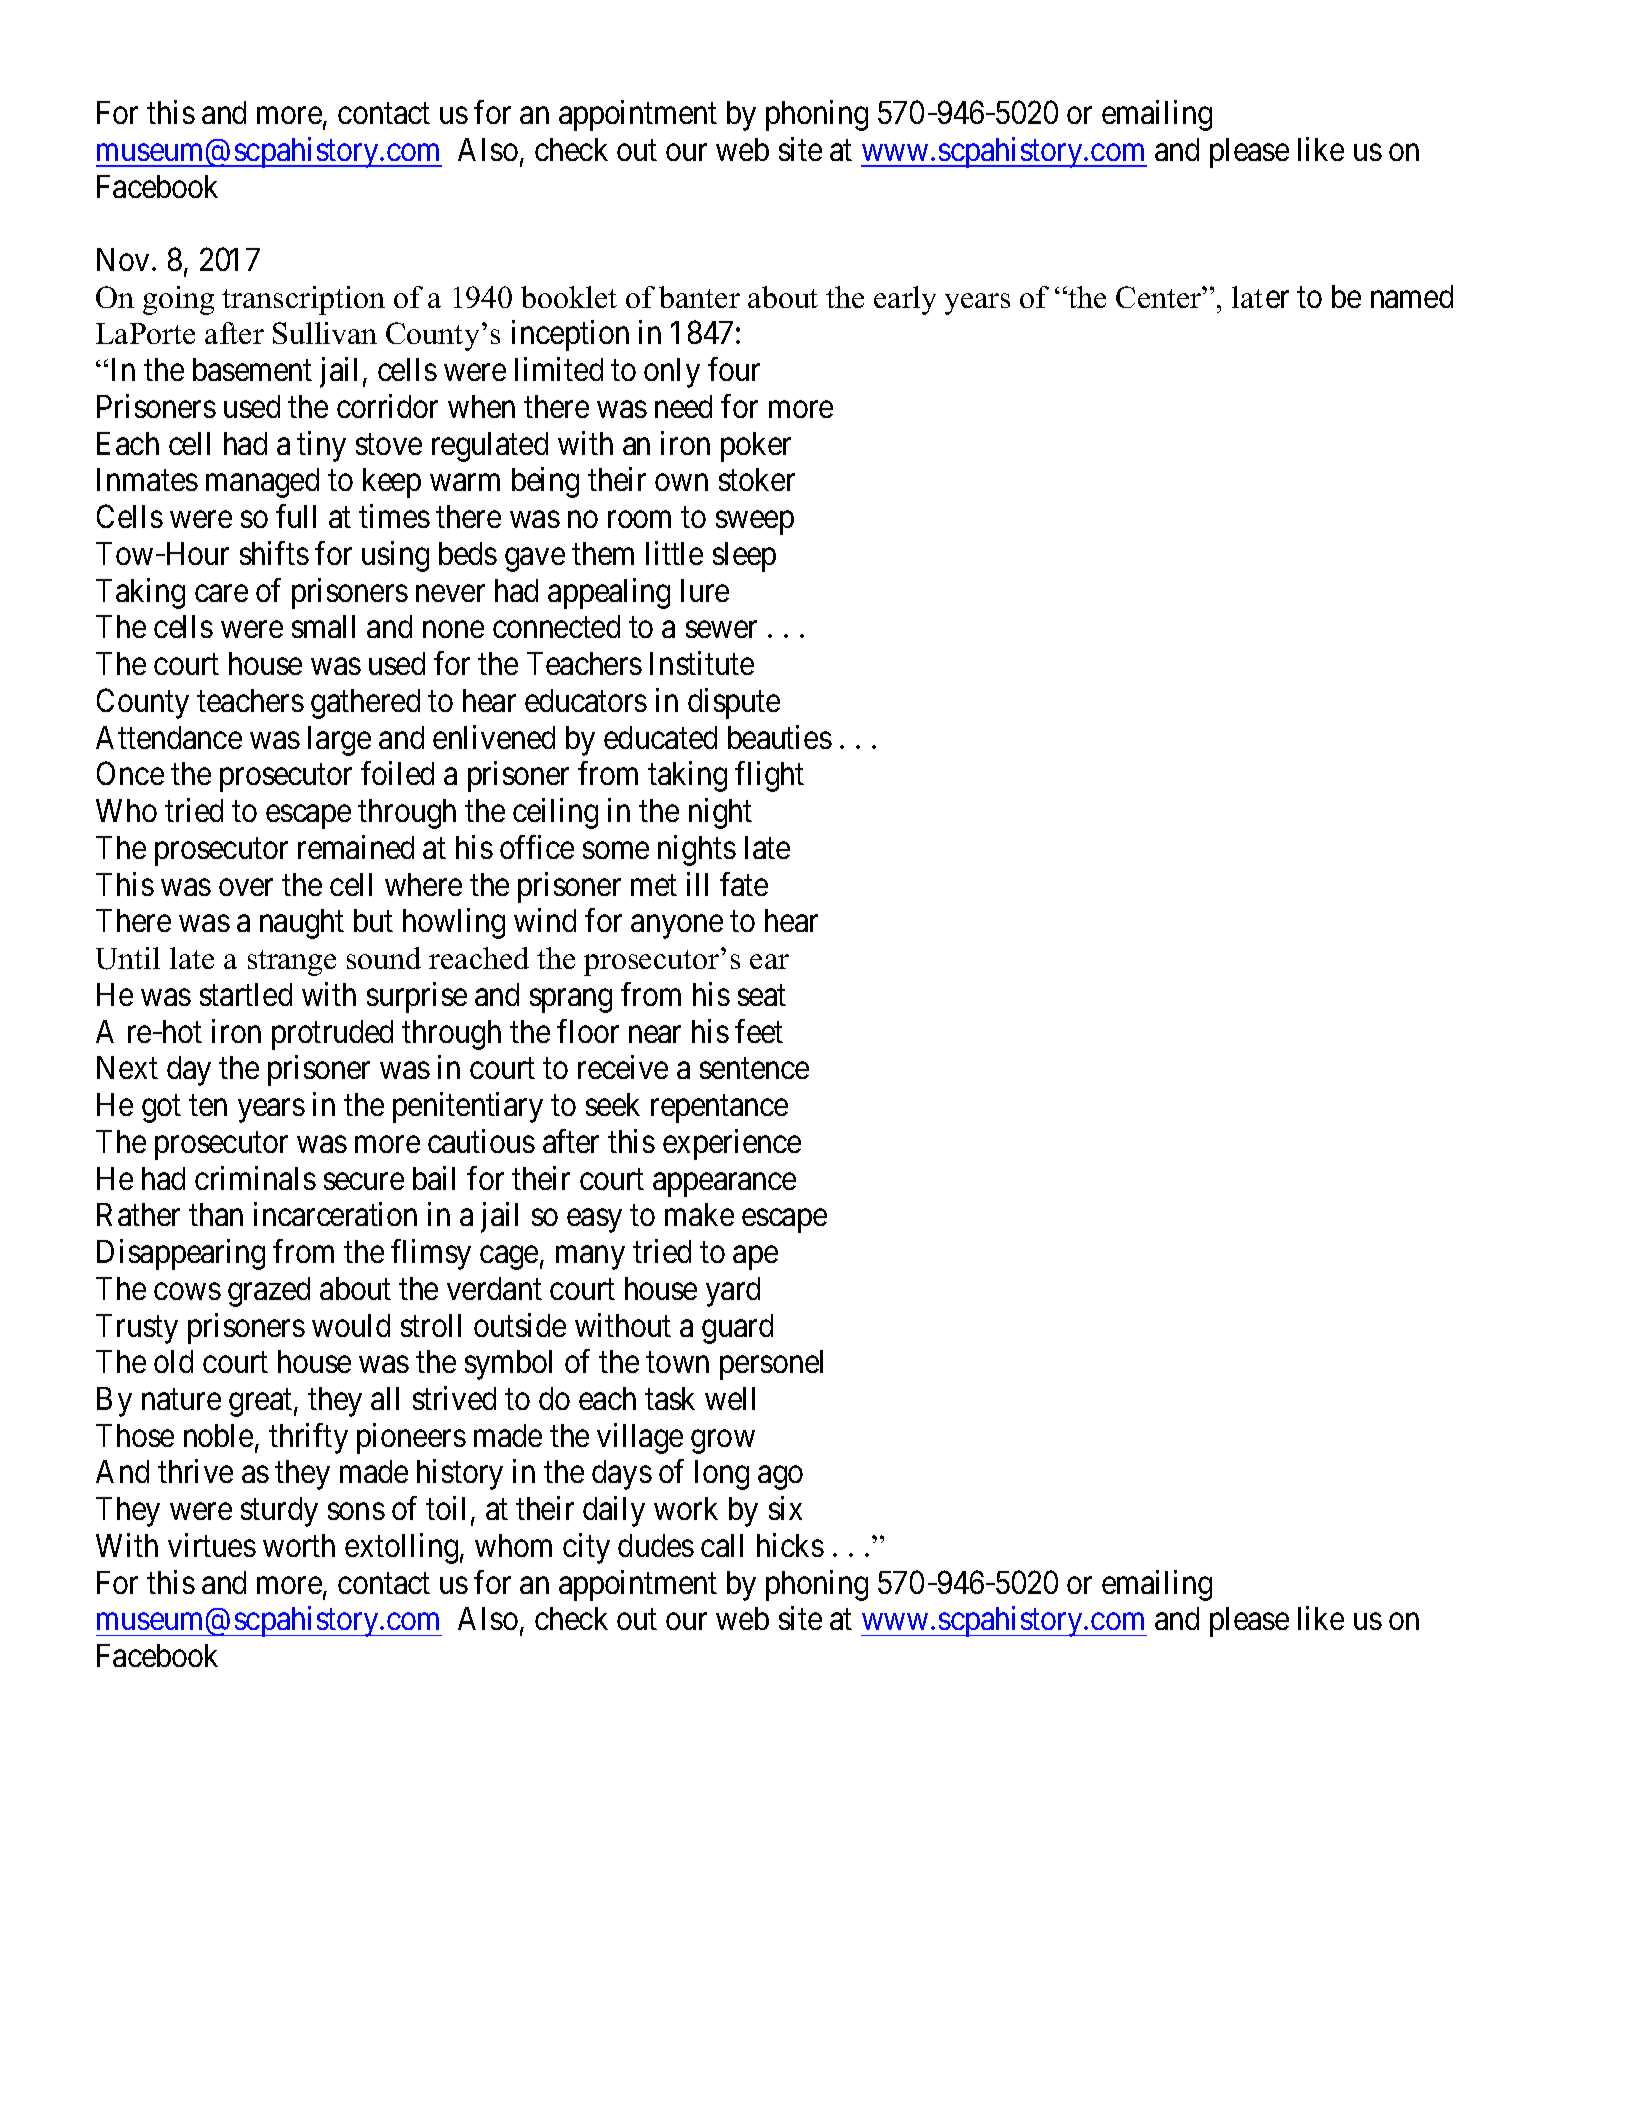  Describe the element at coordinates (744, 884) in the screenshot. I see `fate` at that location.
